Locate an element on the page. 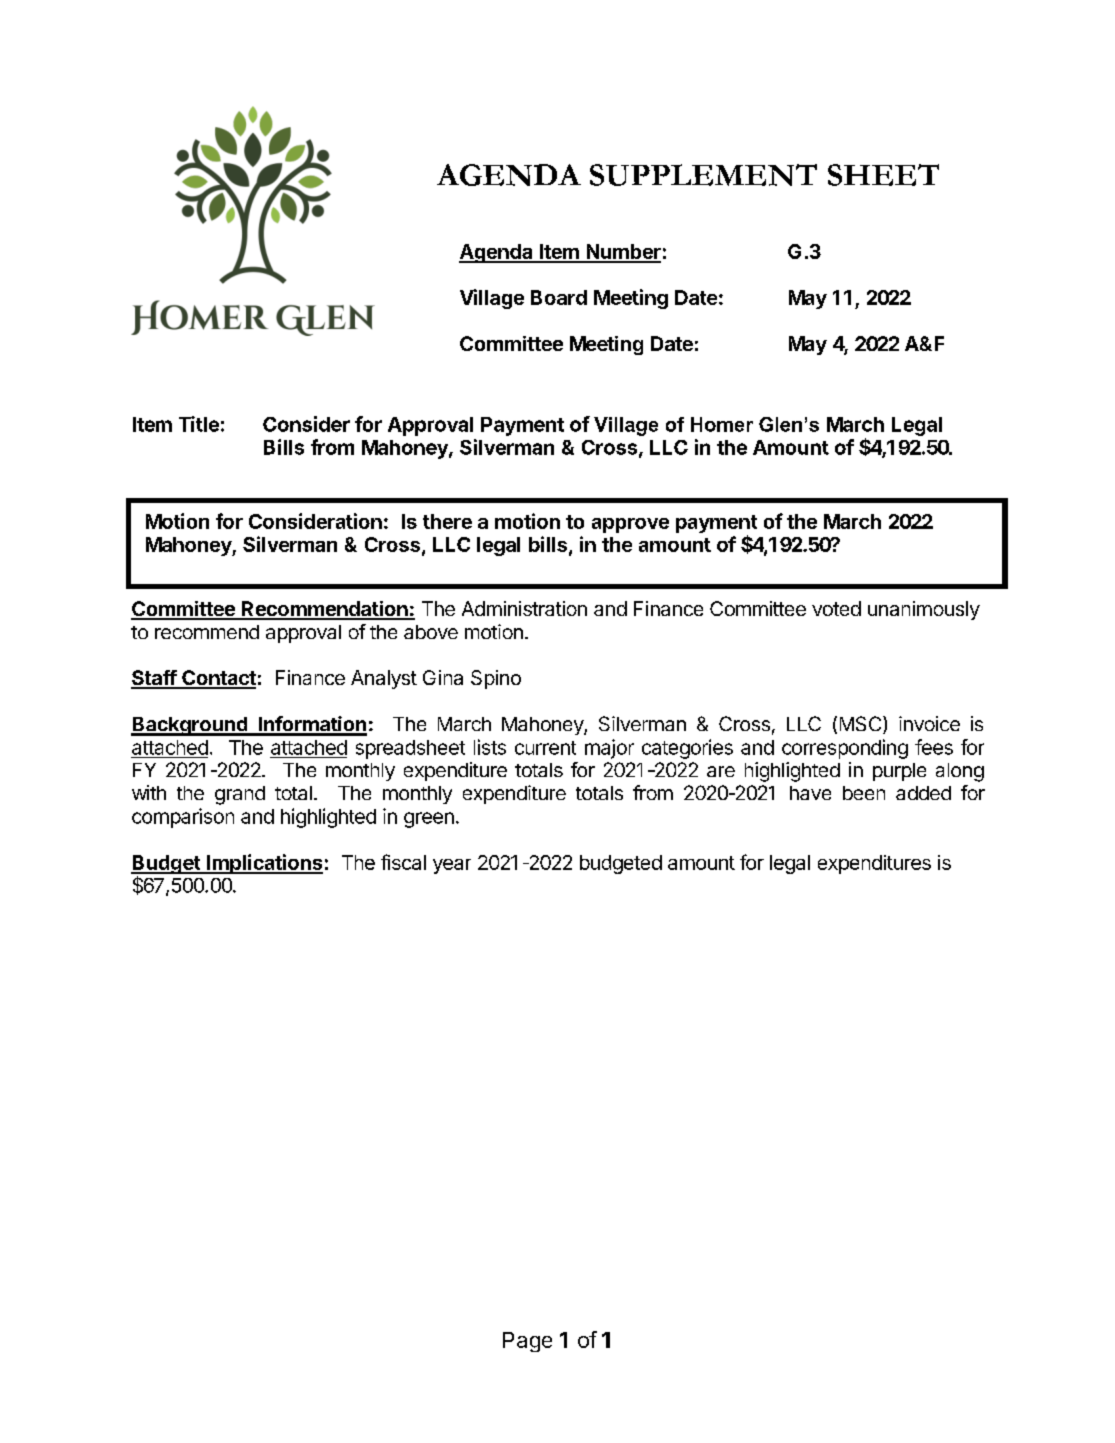 The height and width of the page is (1443, 1115). Page is located at coordinates (527, 1342).
